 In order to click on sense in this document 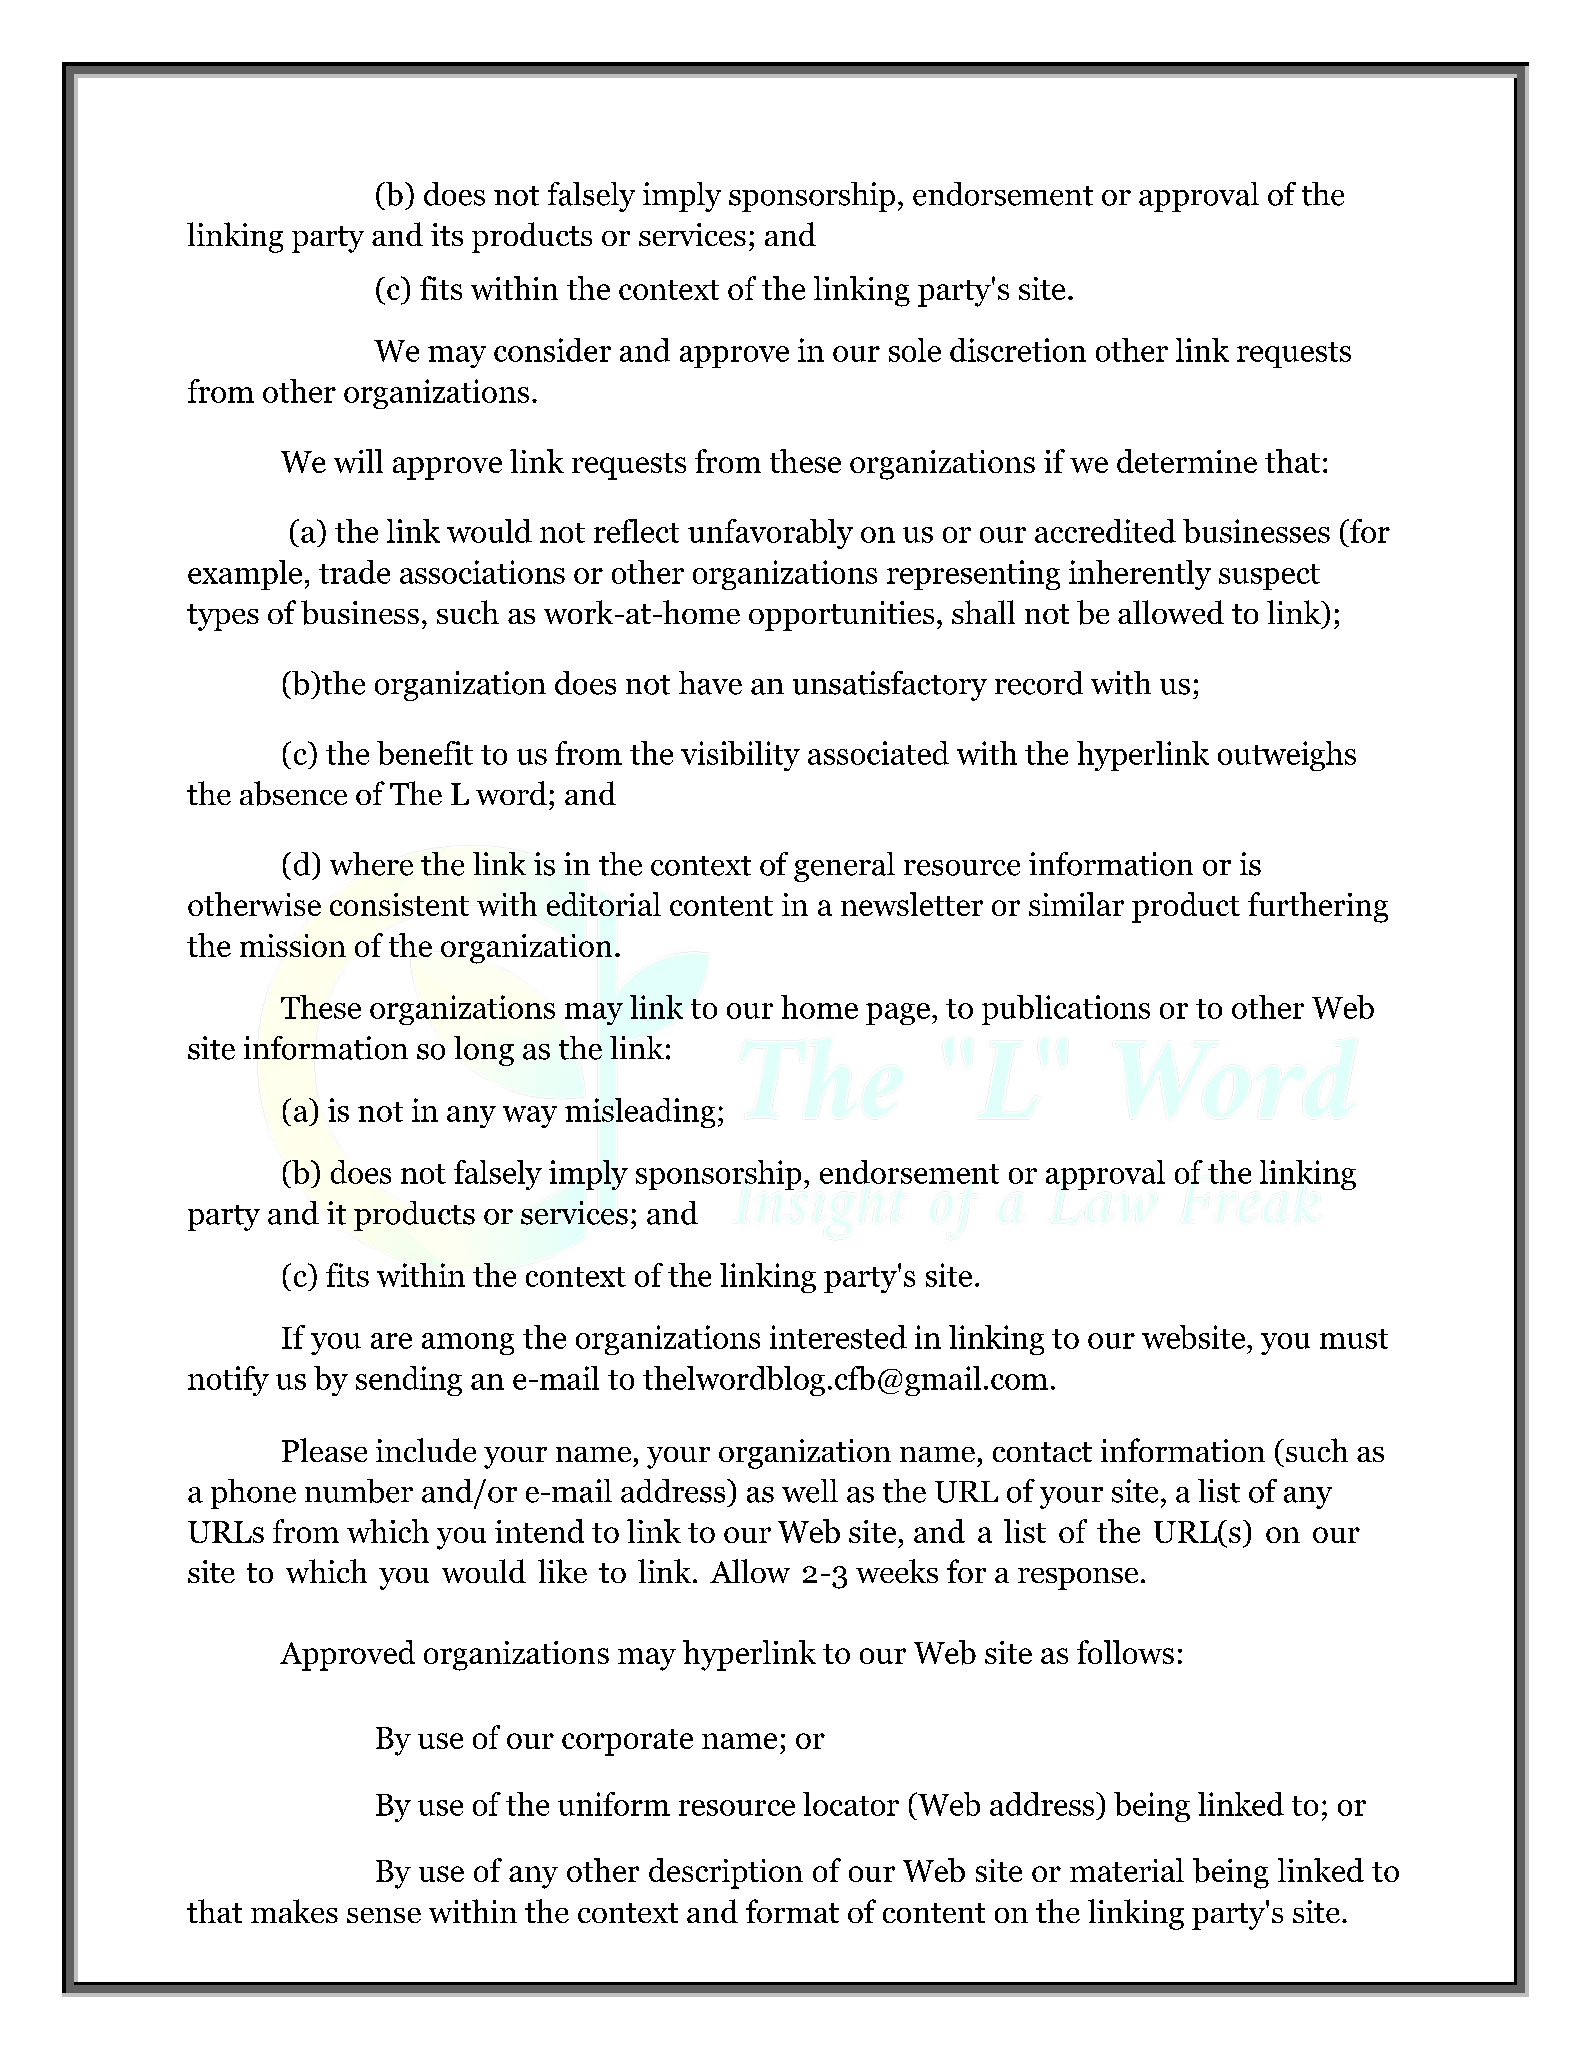, I will do `click(384, 1915)`.
